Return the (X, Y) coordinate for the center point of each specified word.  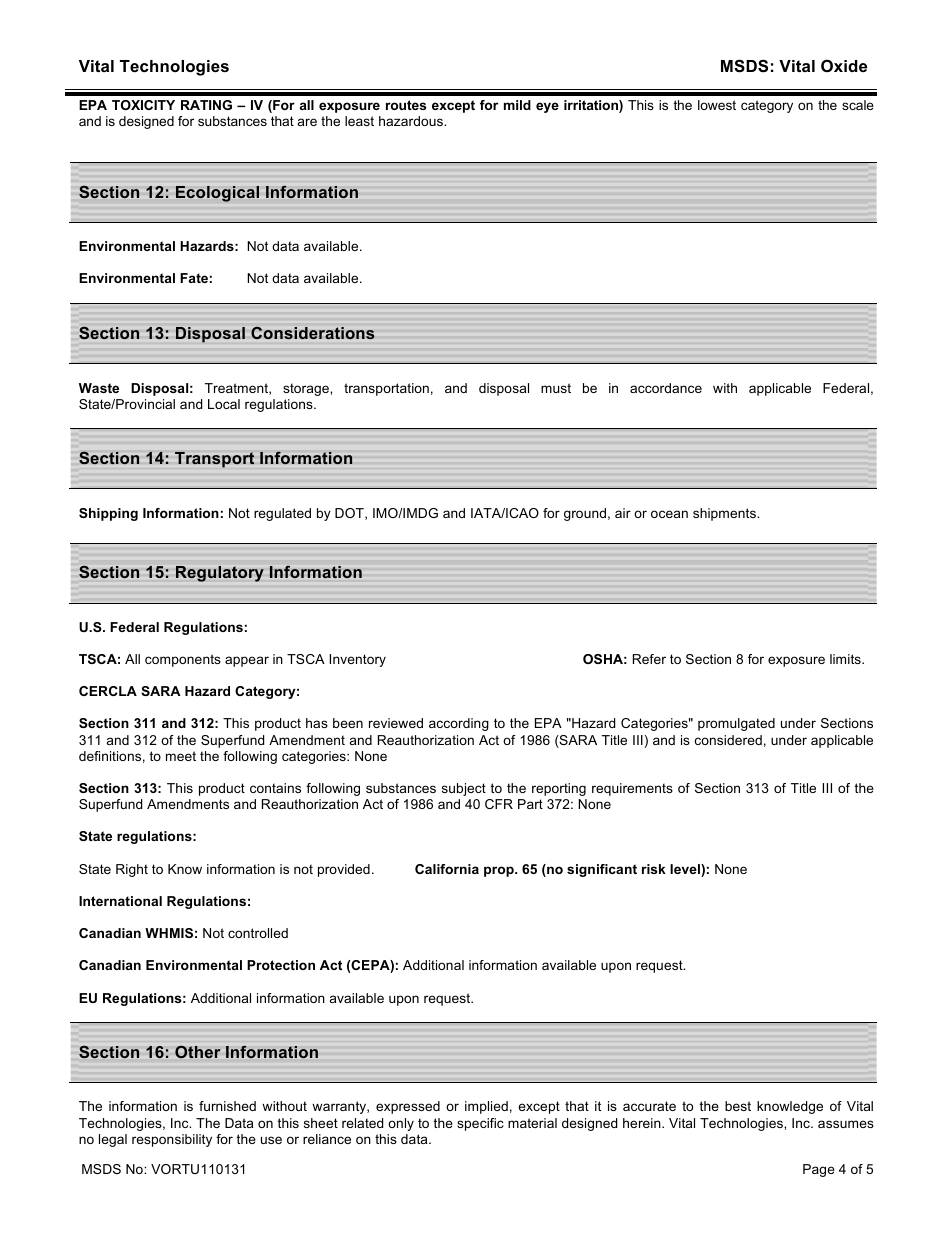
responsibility (172, 1140)
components (183, 660)
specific (480, 1124)
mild (517, 105)
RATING (206, 105)
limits (846, 659)
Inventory (357, 660)
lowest (717, 105)
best (738, 1106)
